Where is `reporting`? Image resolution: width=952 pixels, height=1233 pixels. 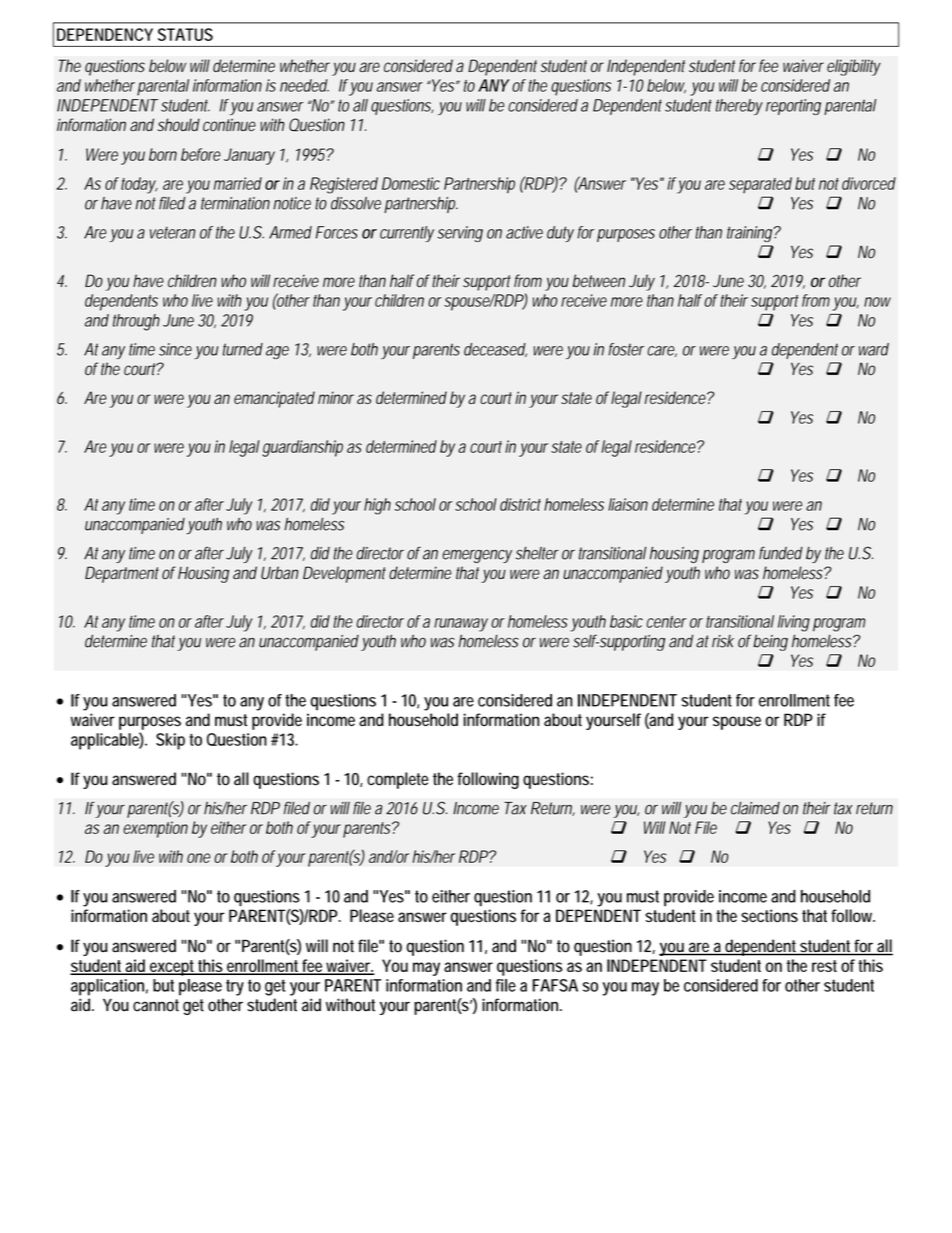 reporting is located at coordinates (793, 107).
